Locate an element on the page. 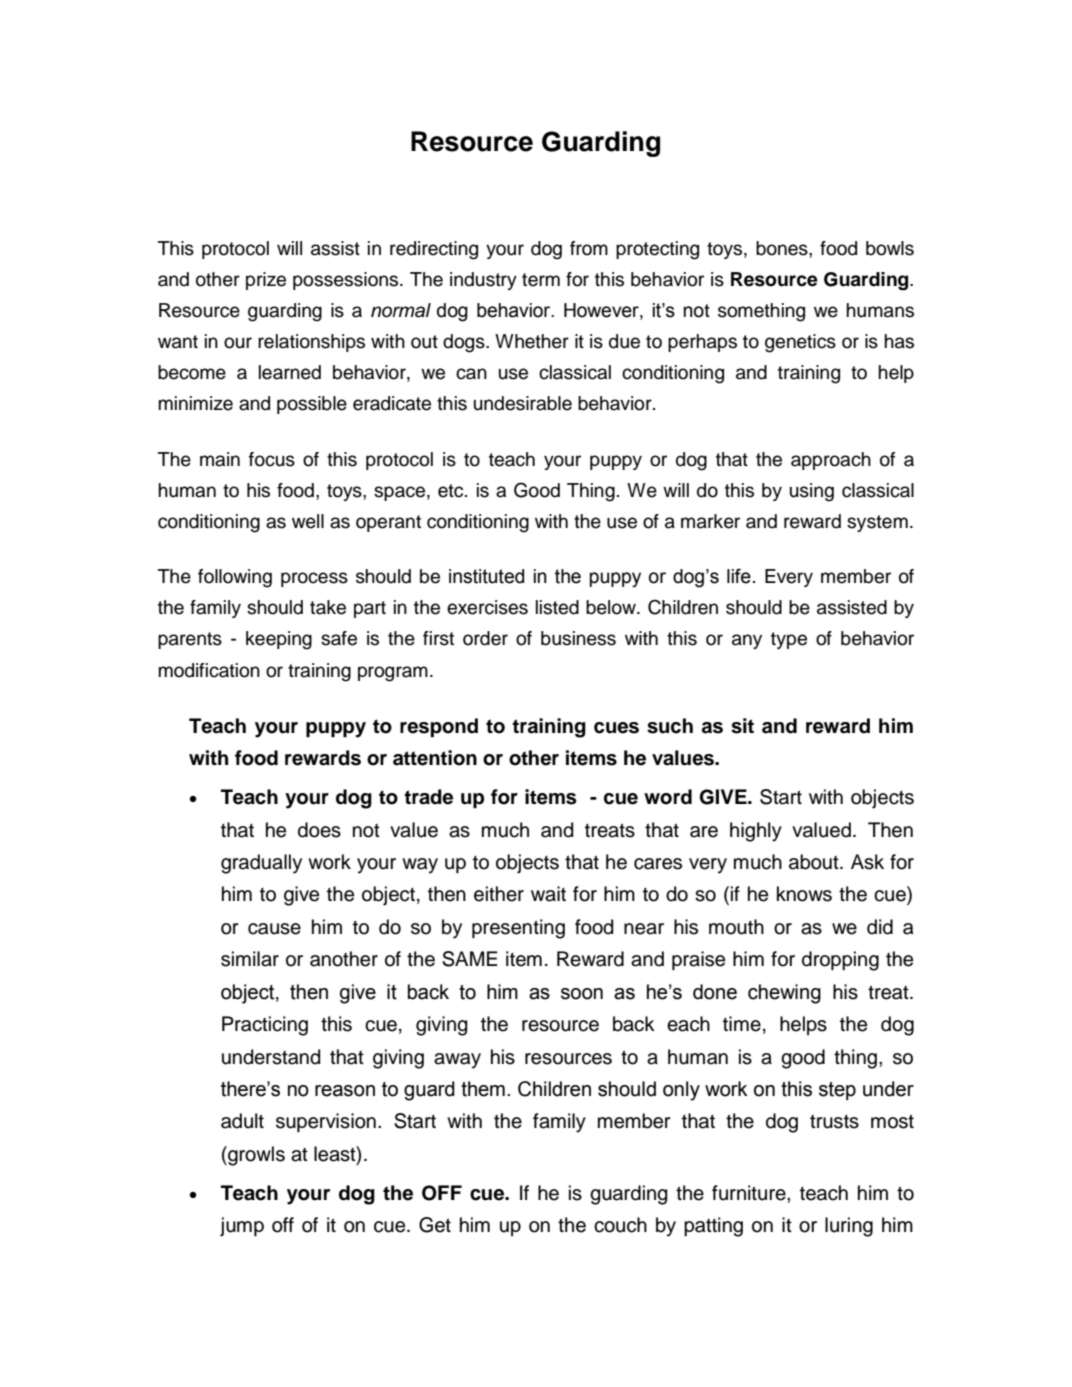 Image resolution: width=1072 pixels, height=1387 pixels. wait is located at coordinates (548, 894).
